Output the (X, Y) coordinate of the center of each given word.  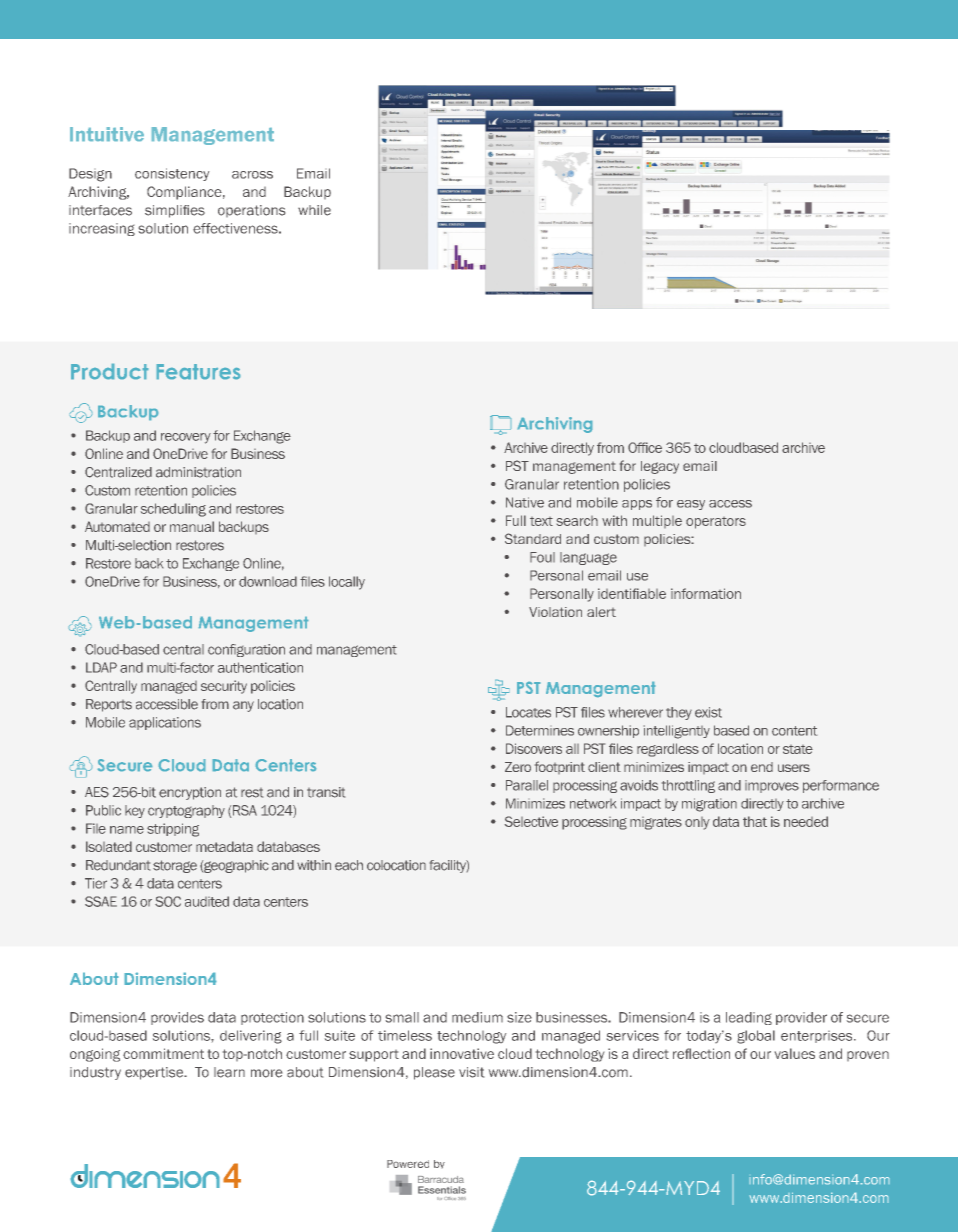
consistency (172, 174)
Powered (408, 1164)
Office (645, 447)
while (314, 210)
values (795, 1053)
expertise (155, 1073)
